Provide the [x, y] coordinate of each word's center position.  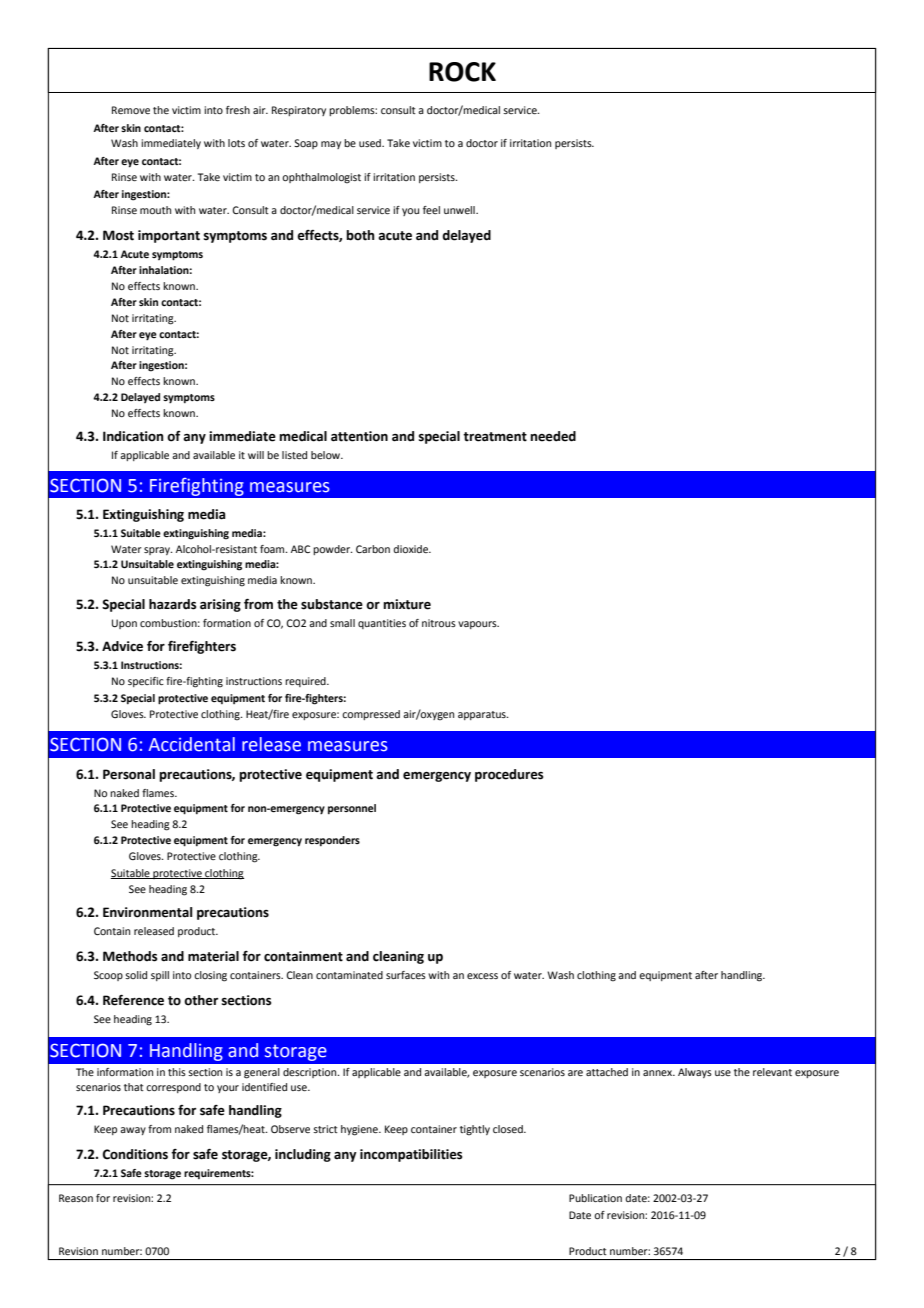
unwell [460, 210]
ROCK [462, 72]
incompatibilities [411, 1155]
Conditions [135, 1154]
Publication [595, 1198]
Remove [131, 110]
